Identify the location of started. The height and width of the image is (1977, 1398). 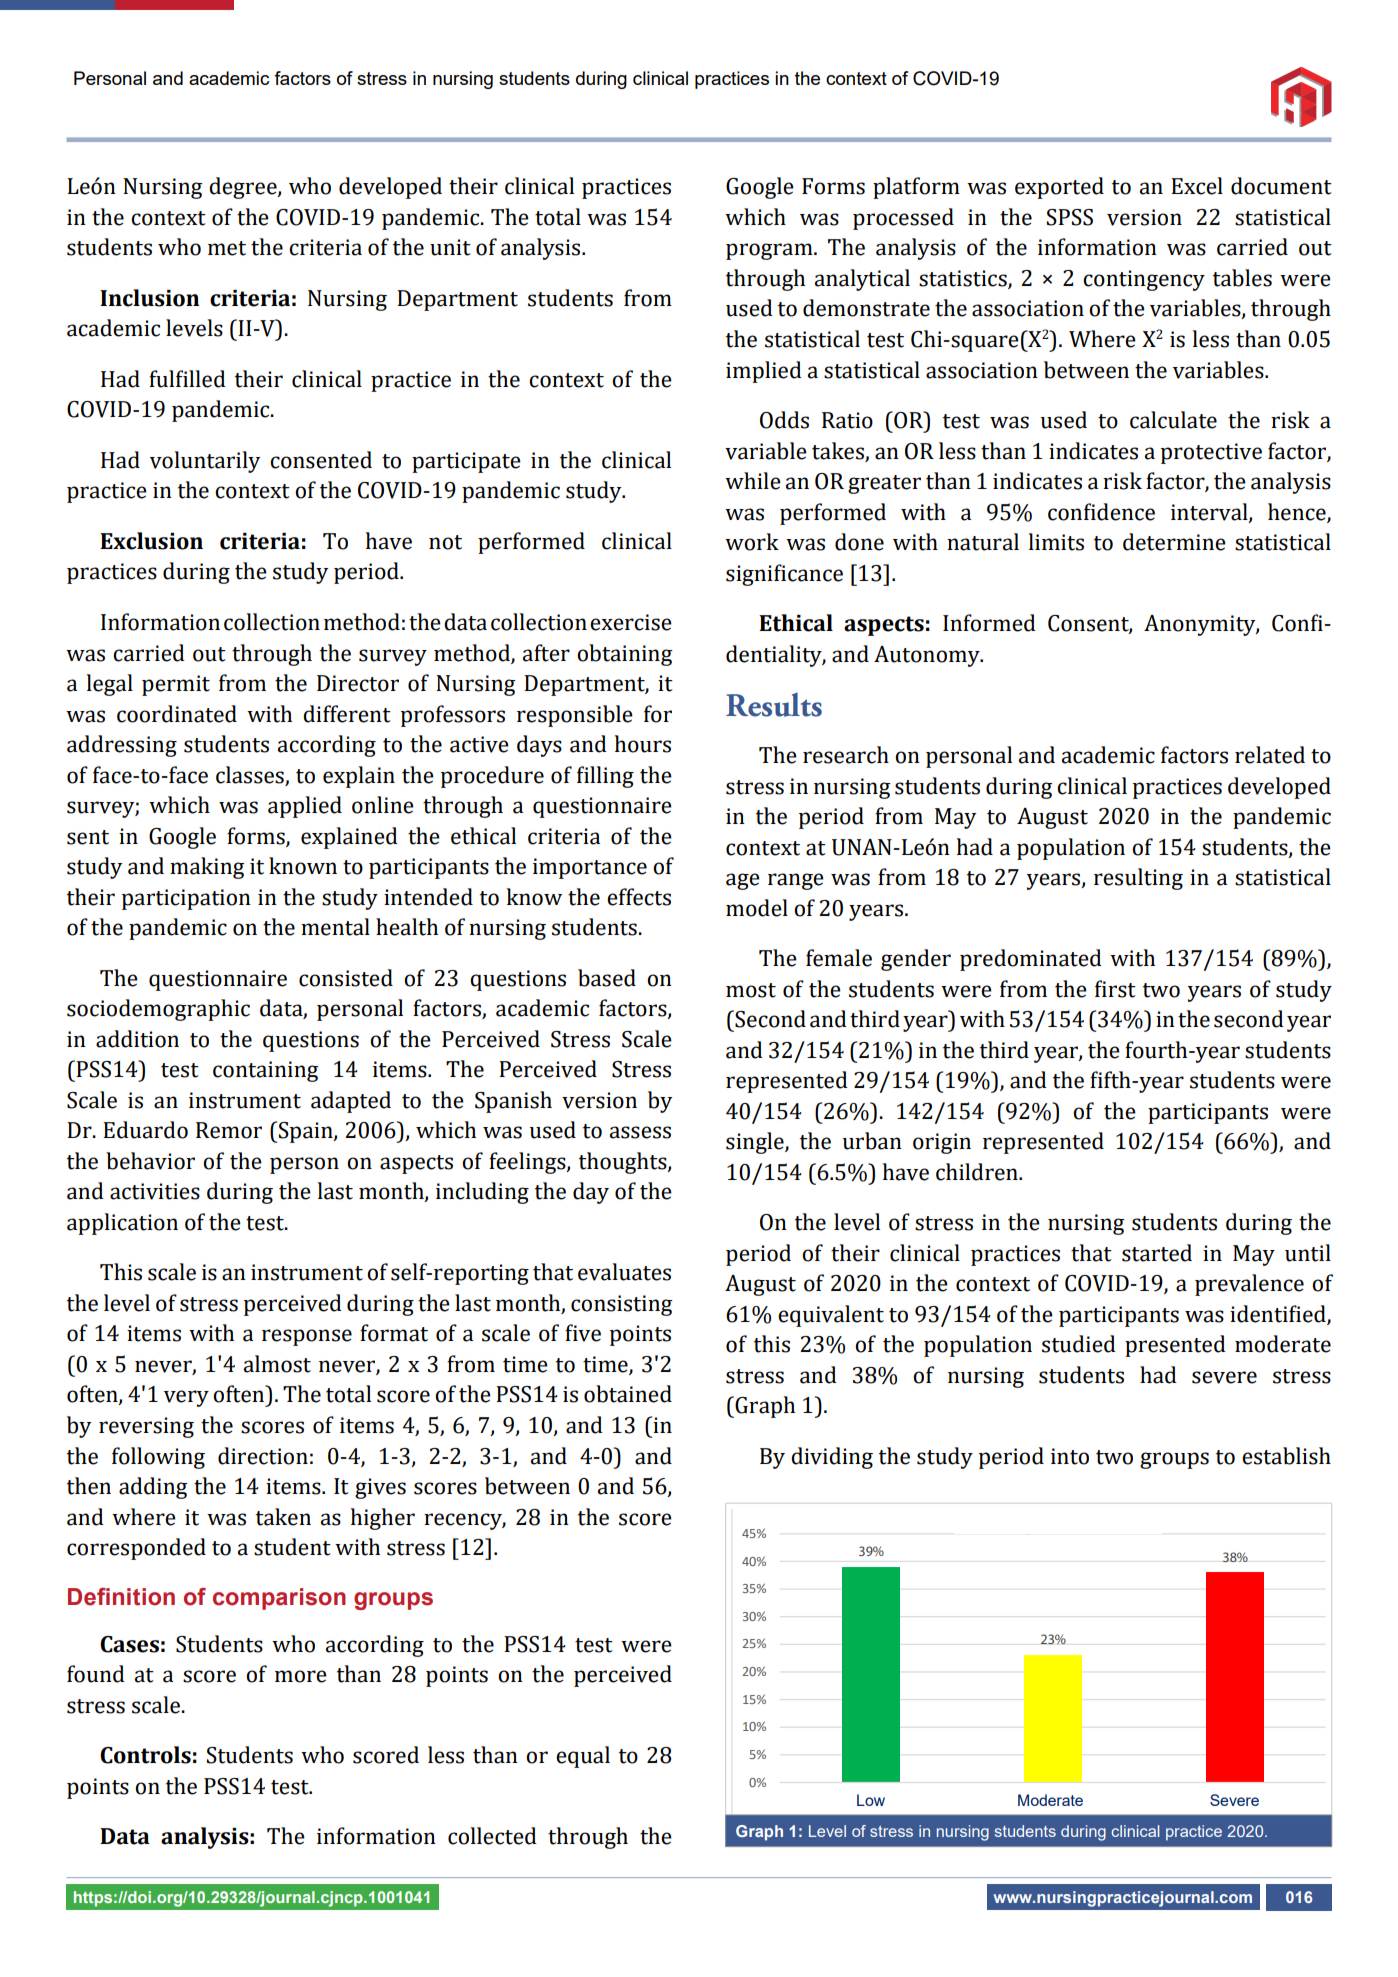
(1157, 1253).
